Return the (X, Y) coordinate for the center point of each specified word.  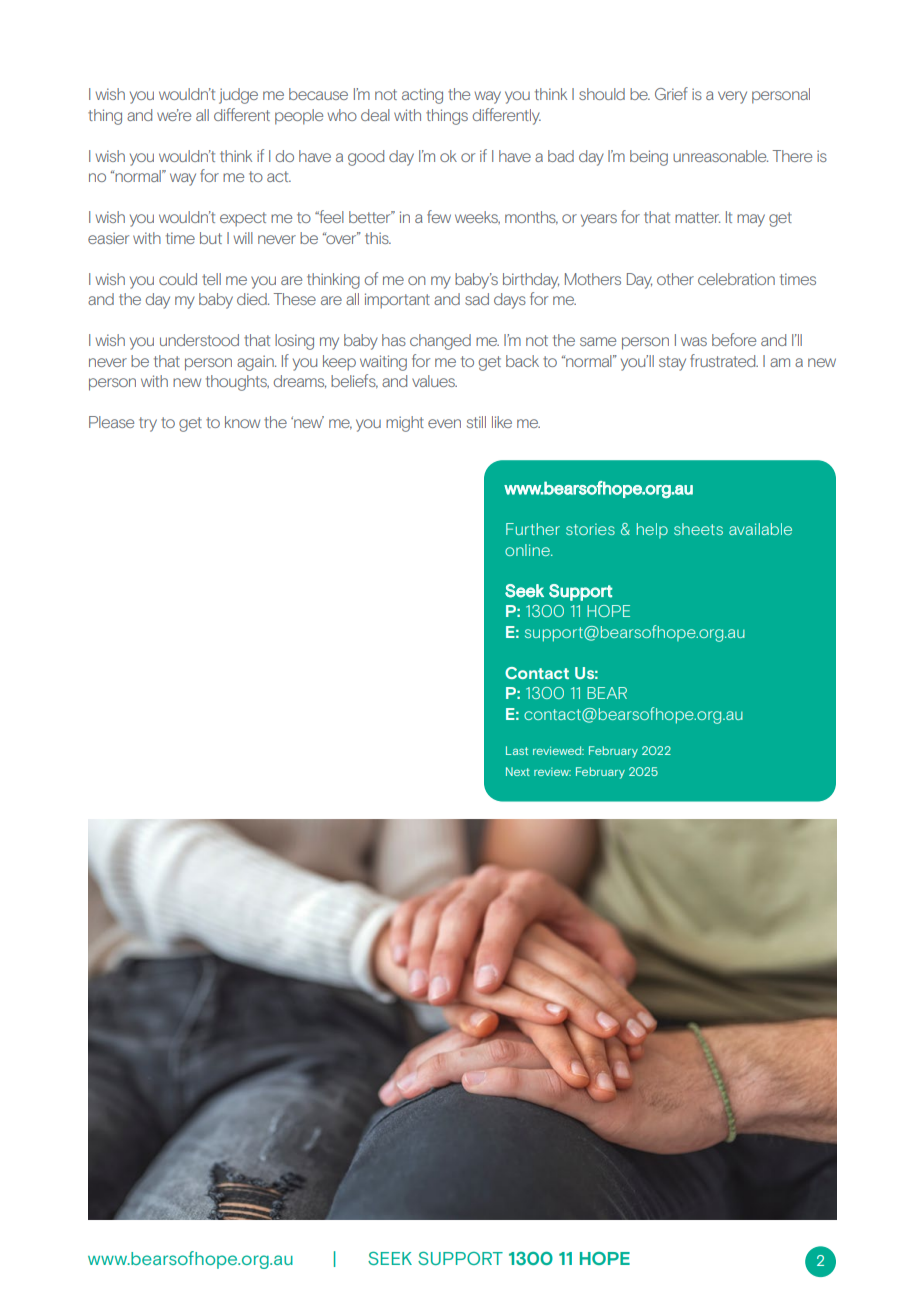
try (148, 424)
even (444, 423)
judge (238, 96)
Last (517, 750)
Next (518, 771)
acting (422, 96)
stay (672, 363)
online (528, 550)
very (732, 97)
